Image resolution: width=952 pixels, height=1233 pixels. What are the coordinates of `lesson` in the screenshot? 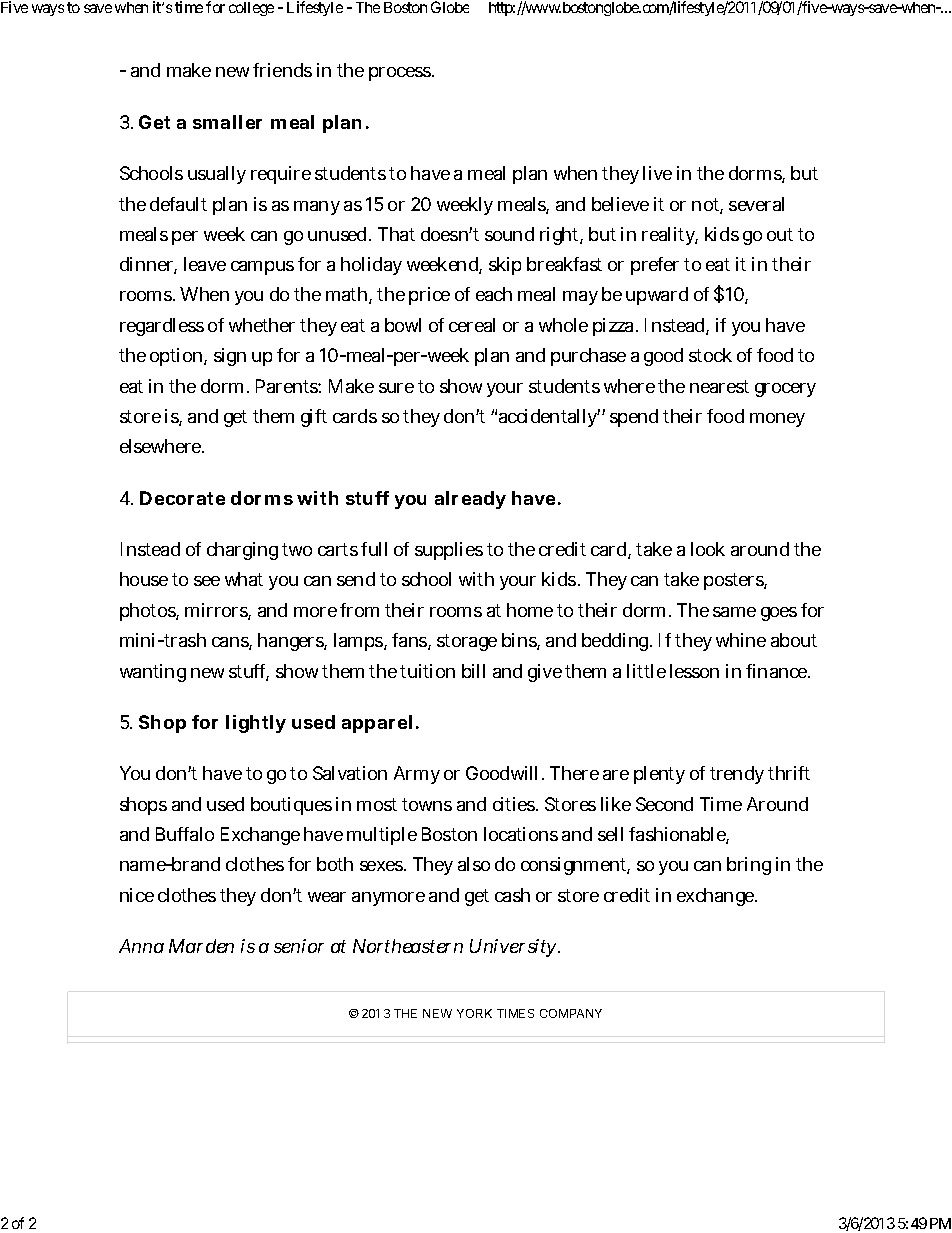 It's located at (694, 671).
